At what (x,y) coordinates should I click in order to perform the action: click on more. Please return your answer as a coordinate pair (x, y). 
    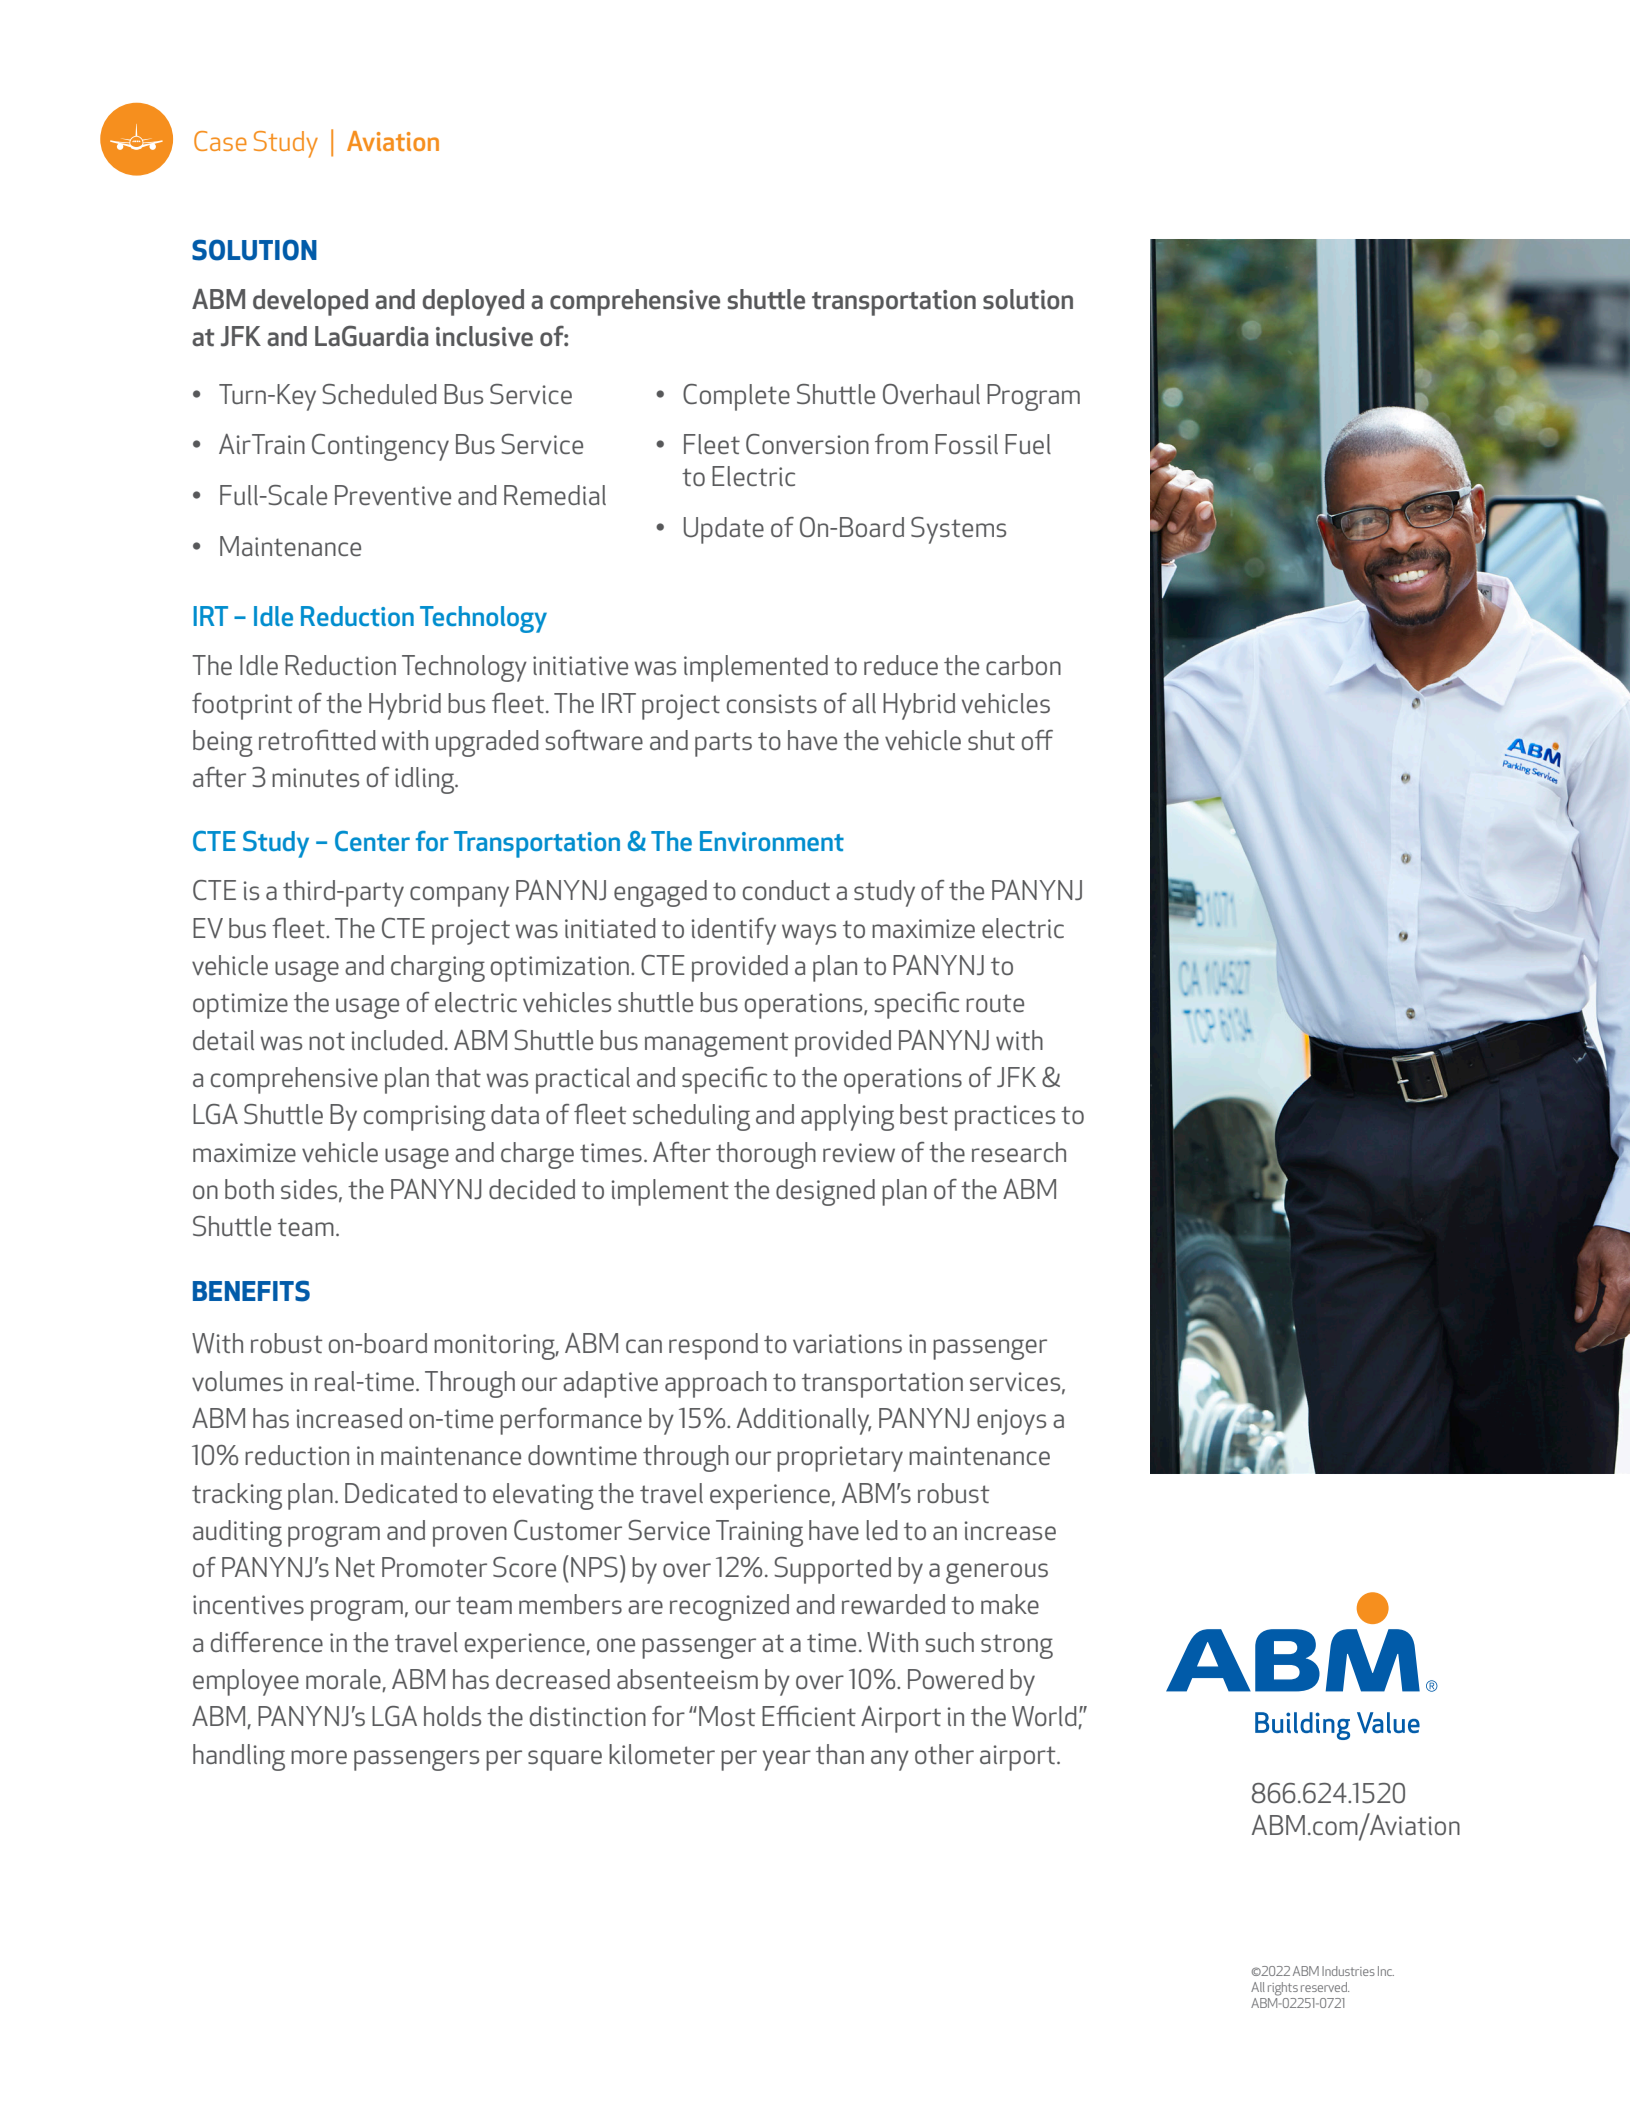
    Looking at the image, I should click on (319, 1757).
